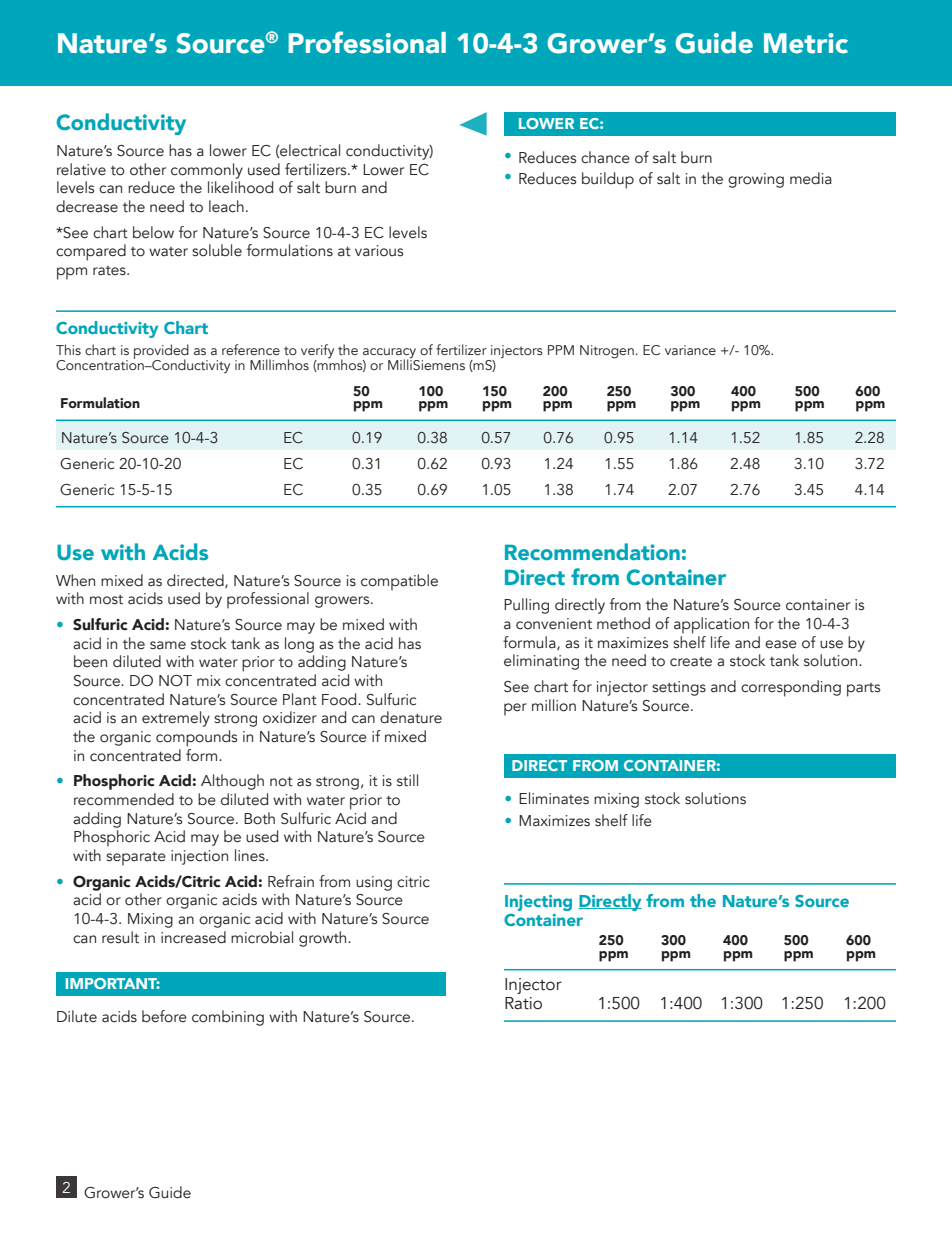 The image size is (952, 1233). I want to click on before, so click(164, 1016).
